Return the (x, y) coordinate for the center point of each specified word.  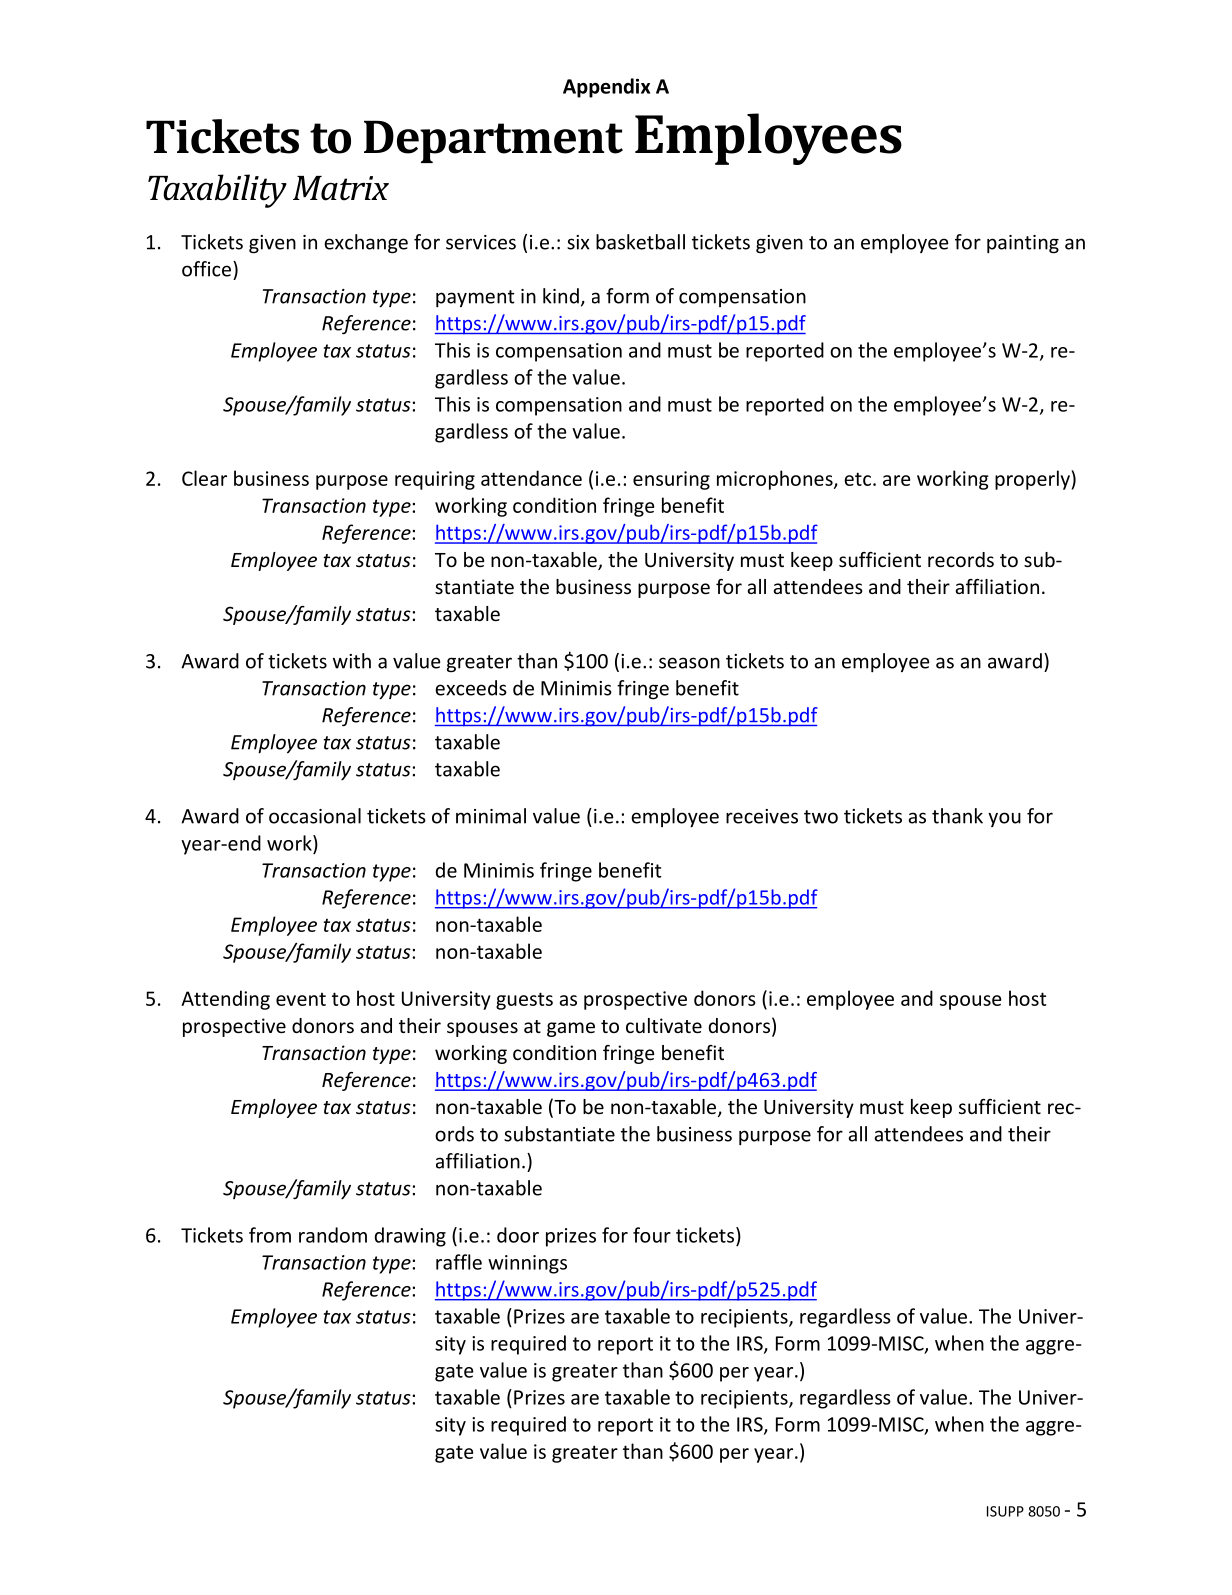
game (571, 1029)
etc (857, 479)
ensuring (671, 480)
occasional (315, 816)
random (333, 1235)
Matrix (341, 188)
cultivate (664, 1025)
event (301, 999)
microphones (776, 480)
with (352, 661)
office (206, 269)
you (1004, 819)
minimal (491, 816)
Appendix (606, 88)
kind (561, 296)
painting (1023, 244)
